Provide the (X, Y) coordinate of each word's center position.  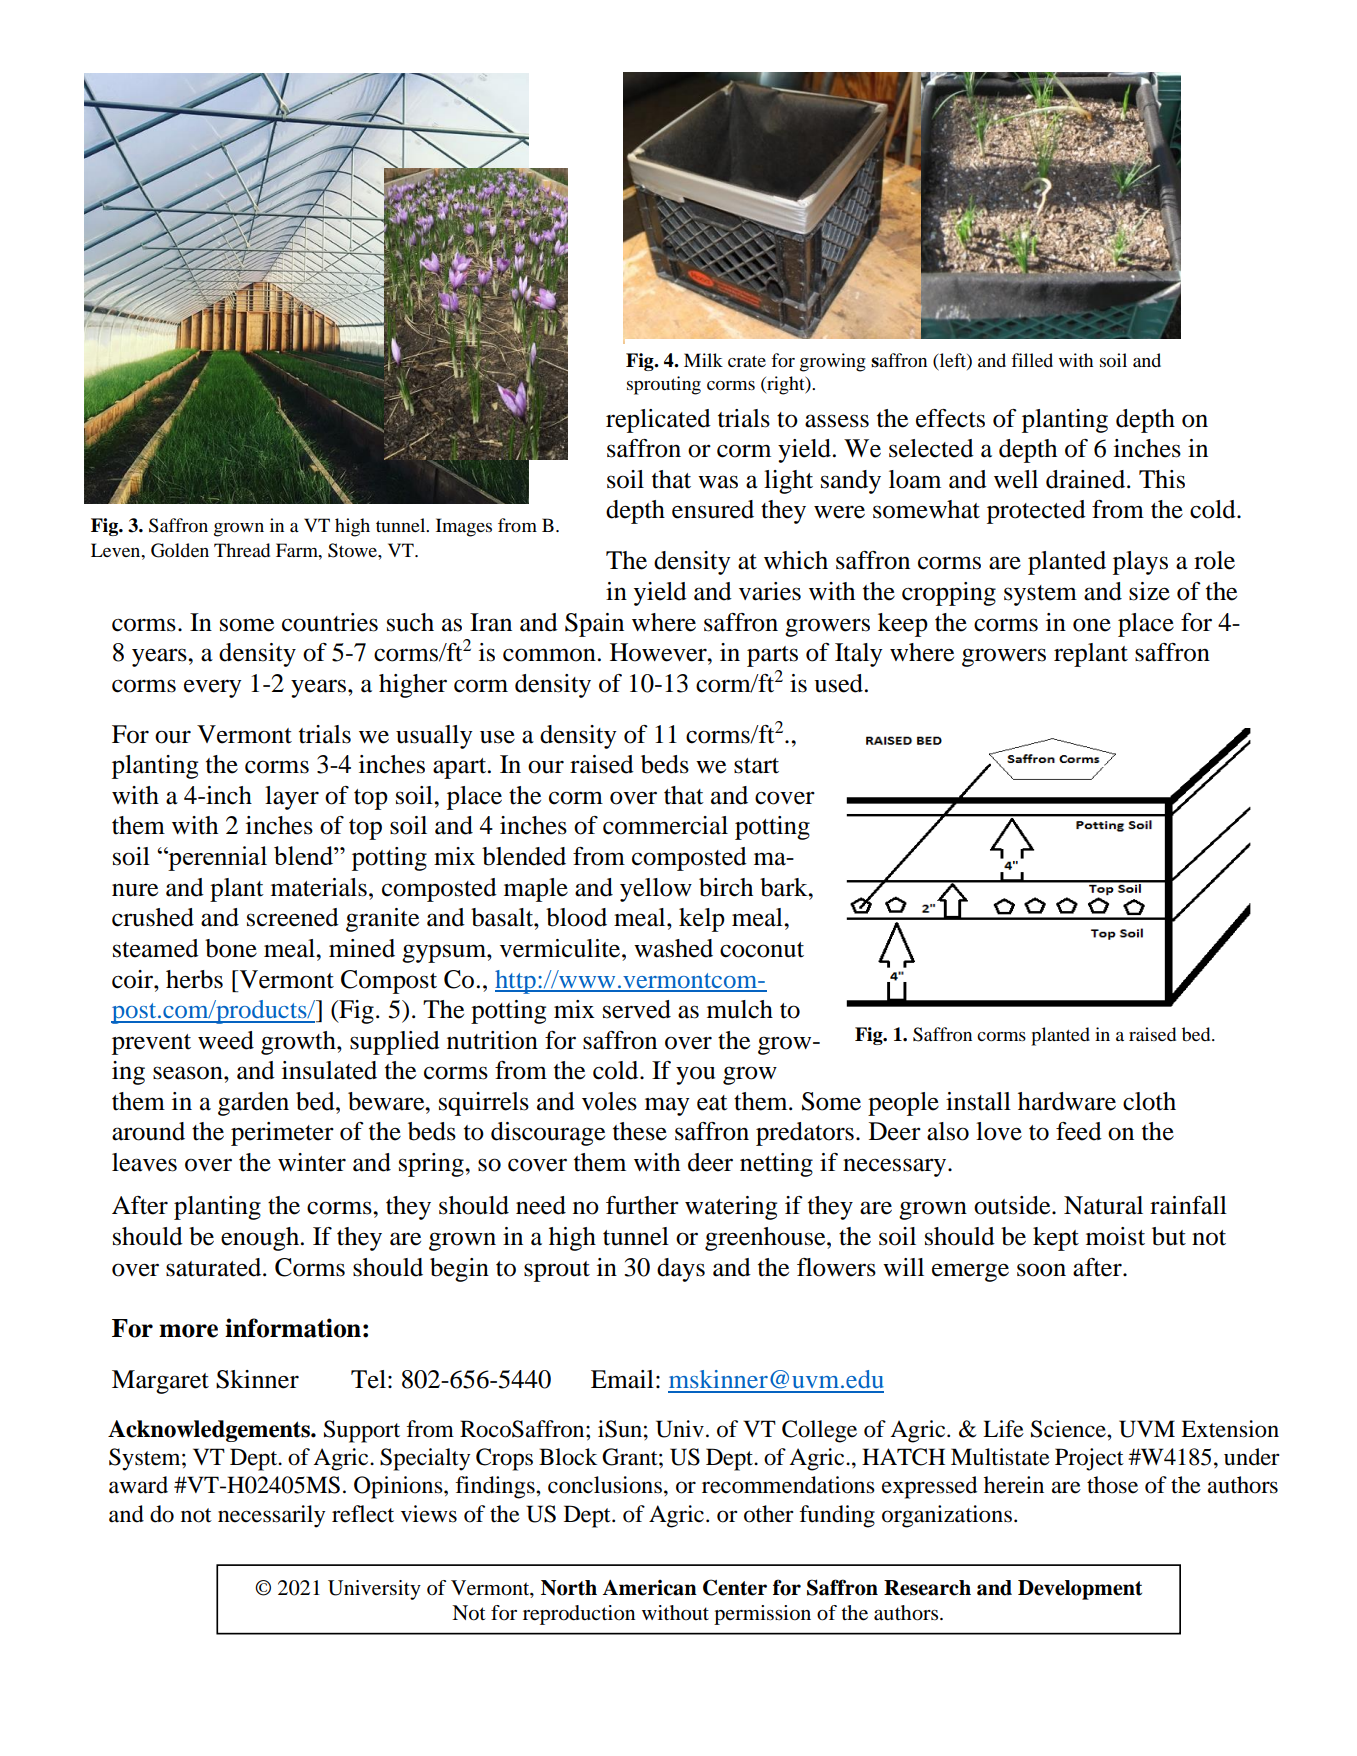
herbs (194, 979)
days (681, 1270)
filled (1032, 360)
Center (735, 1587)
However (659, 652)
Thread (242, 550)
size (1149, 591)
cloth (1149, 1101)
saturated (215, 1267)
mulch (740, 1009)
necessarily (271, 1516)
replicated (658, 421)
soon (1041, 1270)
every (213, 688)
